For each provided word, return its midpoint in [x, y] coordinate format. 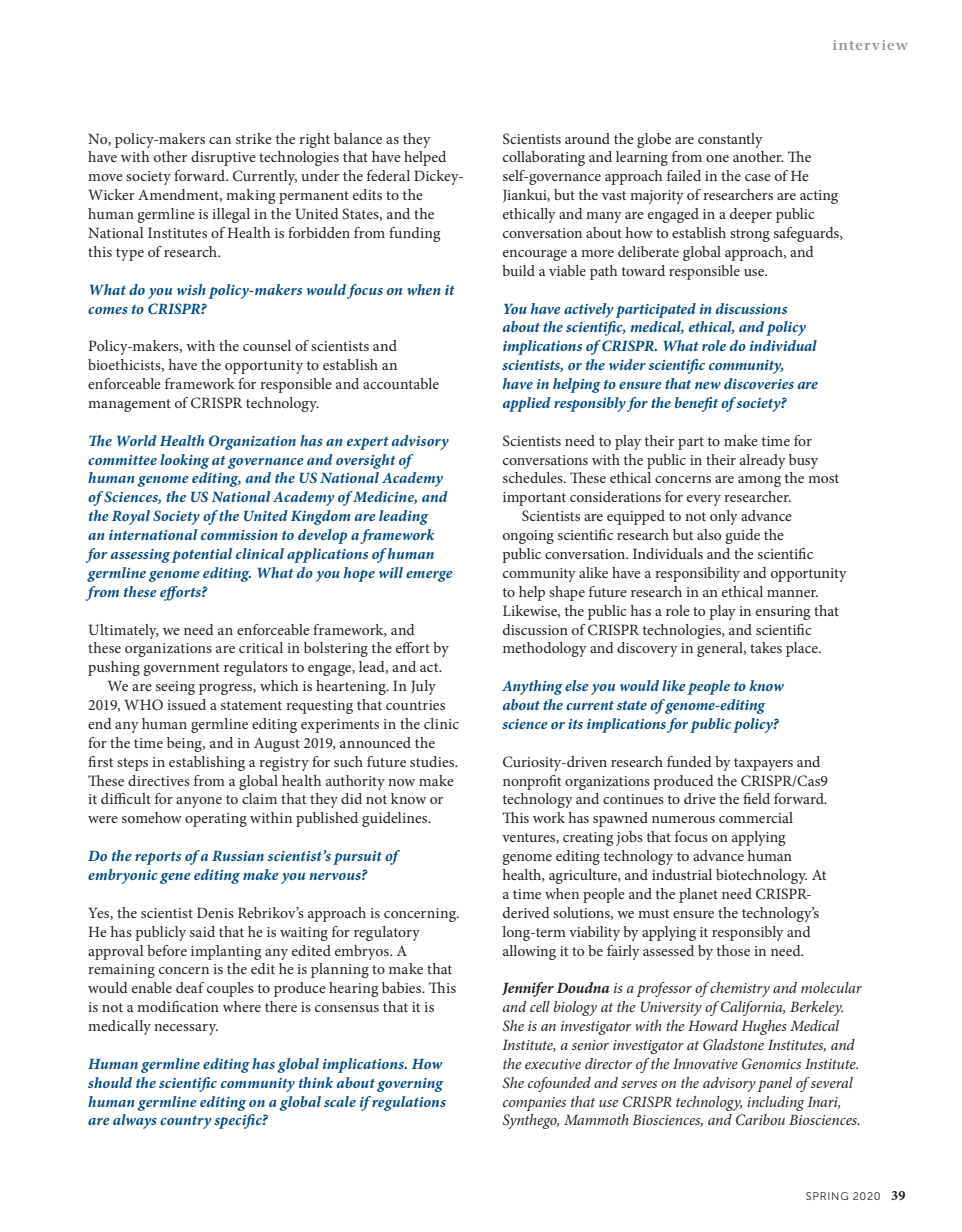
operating [216, 820]
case [758, 177]
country [185, 1122]
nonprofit [532, 782]
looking [184, 461]
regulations [409, 1103]
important [534, 499]
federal [388, 175]
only [724, 517]
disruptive [223, 158]
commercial [756, 817]
